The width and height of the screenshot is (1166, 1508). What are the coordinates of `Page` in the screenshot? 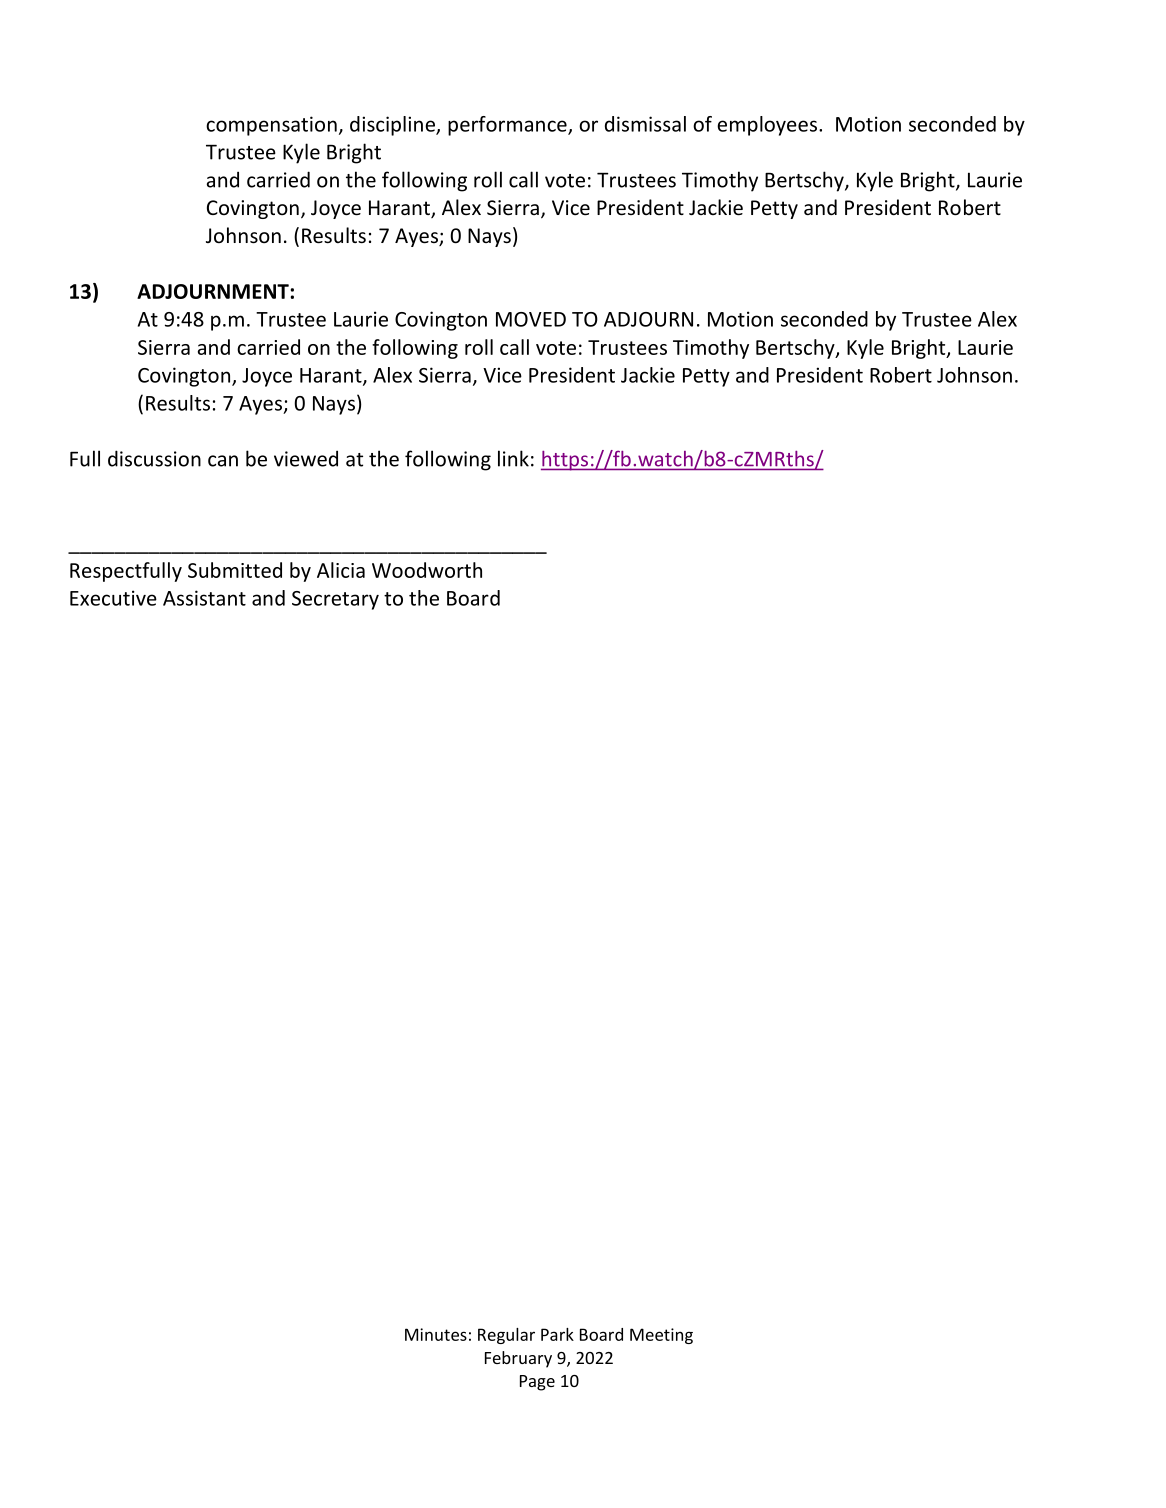 It's located at (537, 1383).
